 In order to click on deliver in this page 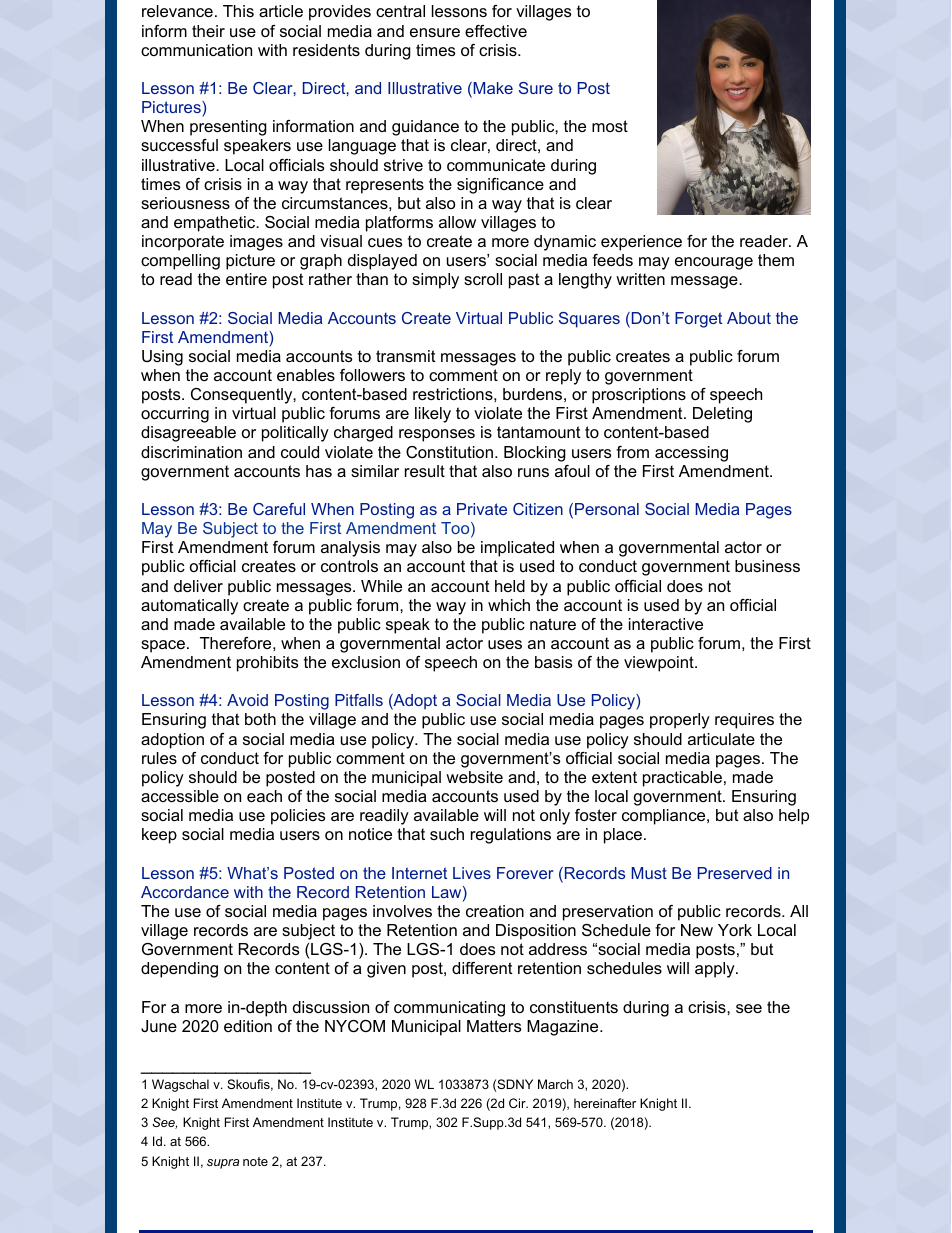, I will do `click(198, 586)`.
